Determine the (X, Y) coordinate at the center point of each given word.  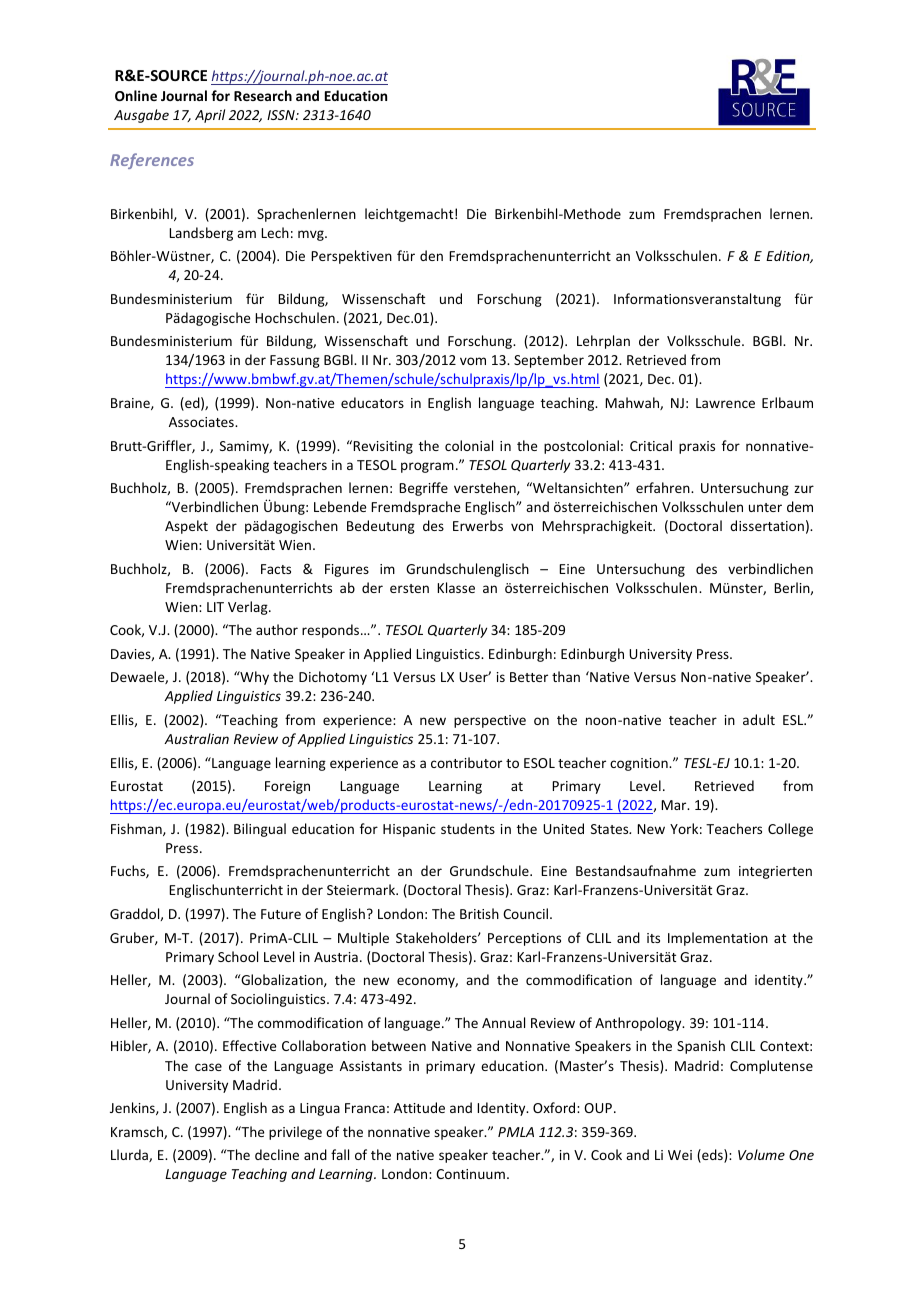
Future (281, 914)
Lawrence (725, 403)
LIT (215, 607)
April (210, 116)
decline (277, 1154)
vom (473, 361)
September (549, 361)
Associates (202, 422)
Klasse (456, 587)
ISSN (282, 115)
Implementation (718, 939)
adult (759, 719)
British (479, 913)
